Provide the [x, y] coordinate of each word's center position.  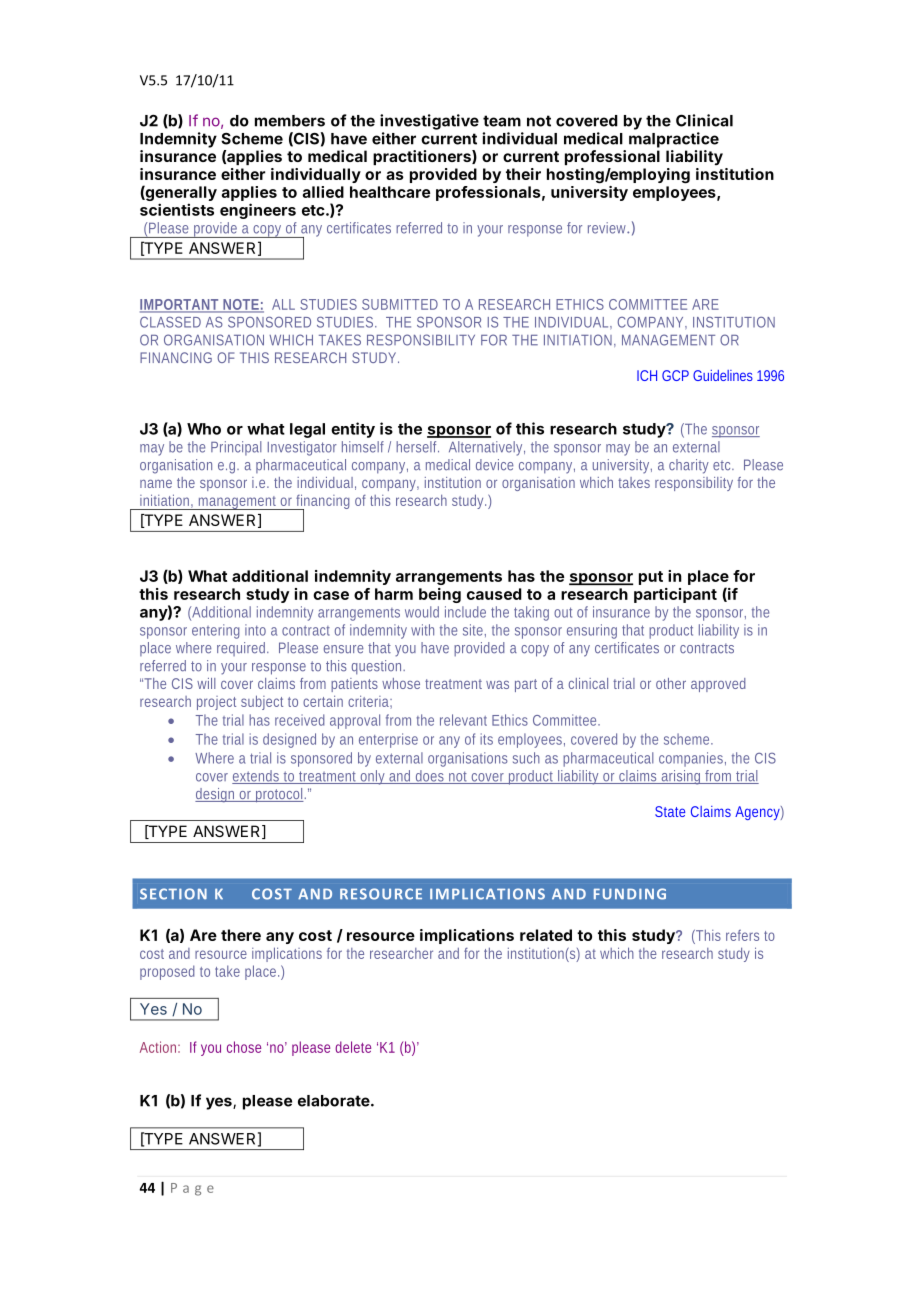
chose [244, 1047]
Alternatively [485, 448]
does [429, 777]
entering [216, 631]
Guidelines [723, 375]
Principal [236, 448]
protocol [278, 795]
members [290, 121]
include [465, 612]
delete [353, 1047]
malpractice [674, 140]
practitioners [423, 157]
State [670, 811]
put [651, 578]
